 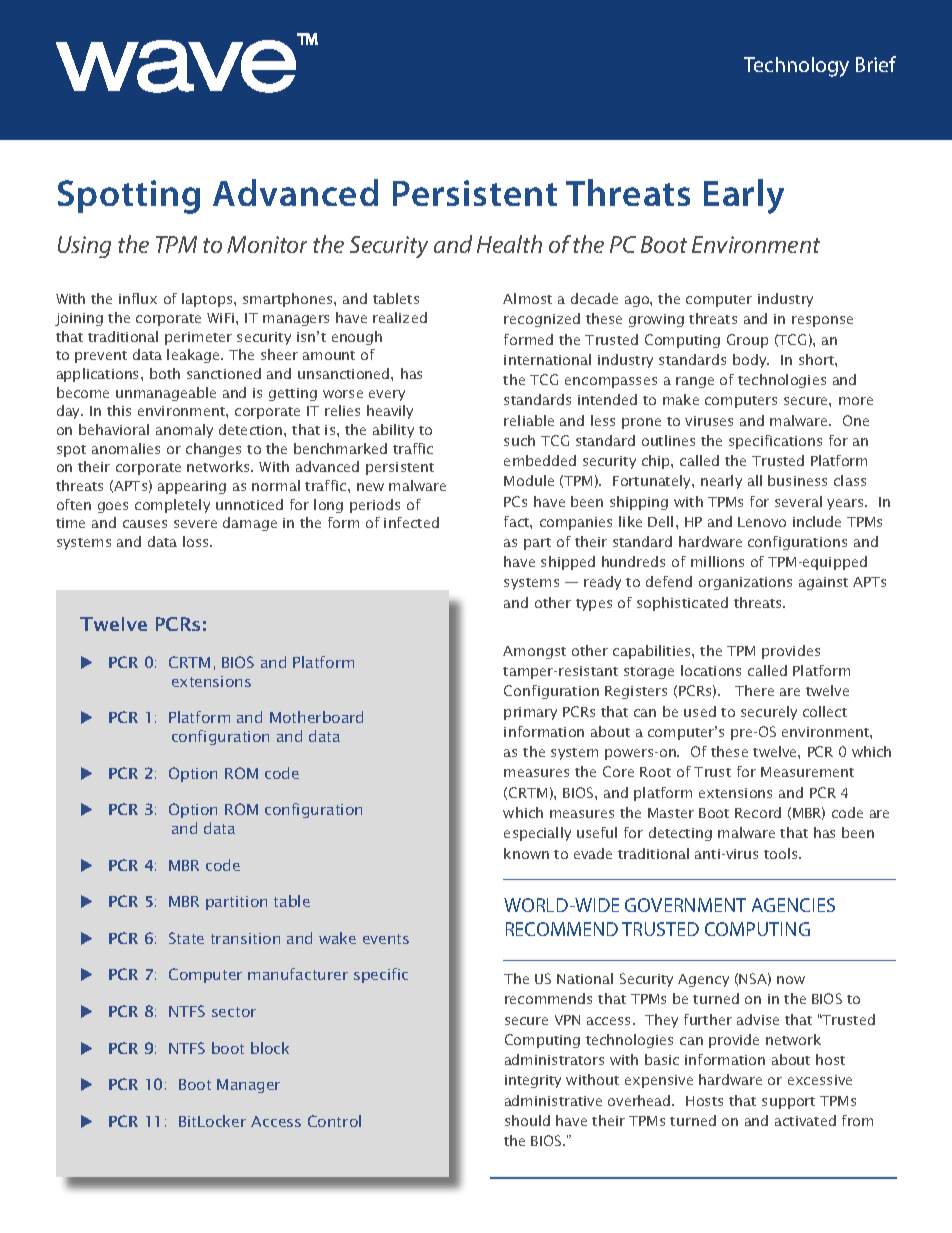 I want to click on integrity, so click(x=533, y=1081).
